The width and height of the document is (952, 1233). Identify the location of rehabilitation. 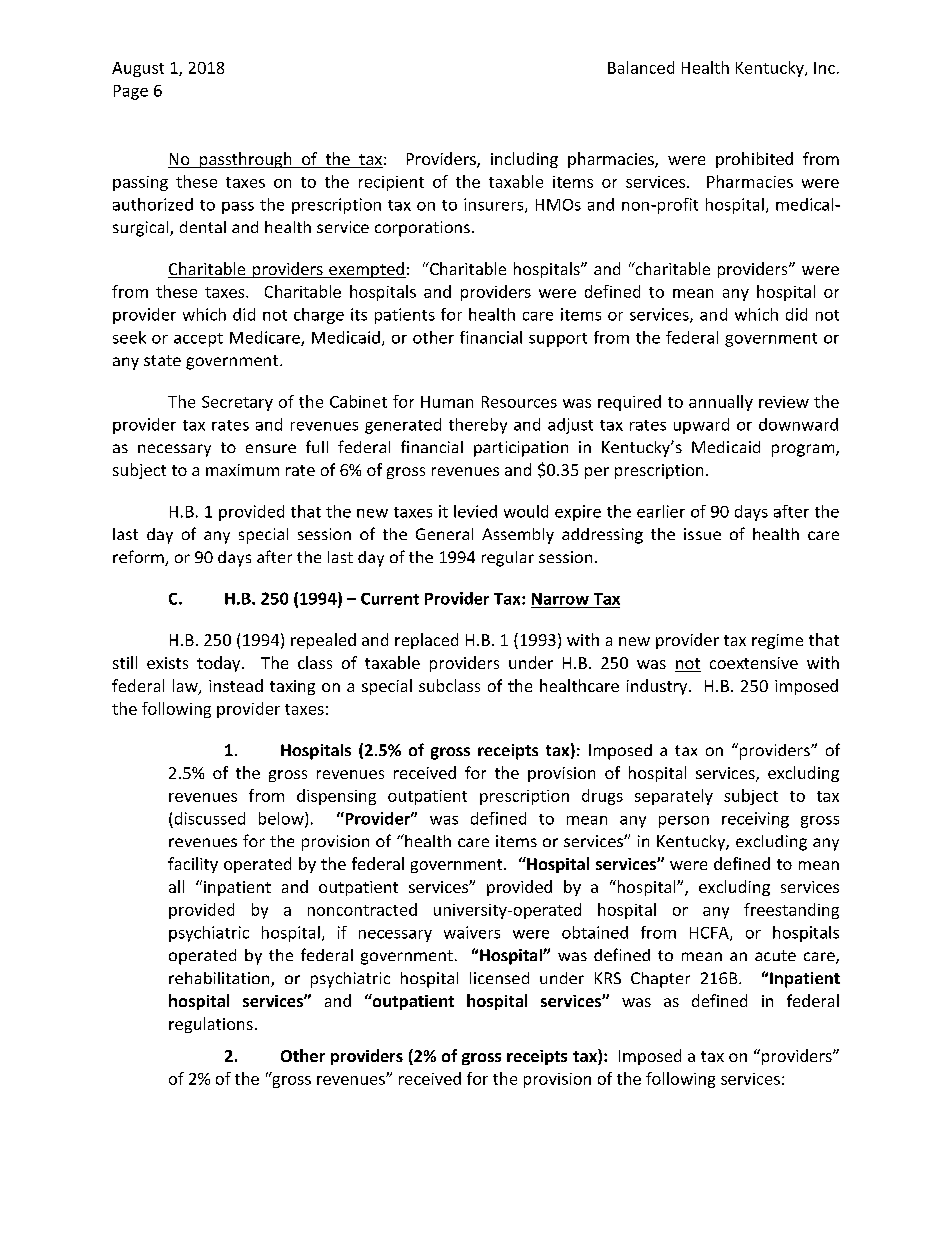
(220, 979).
